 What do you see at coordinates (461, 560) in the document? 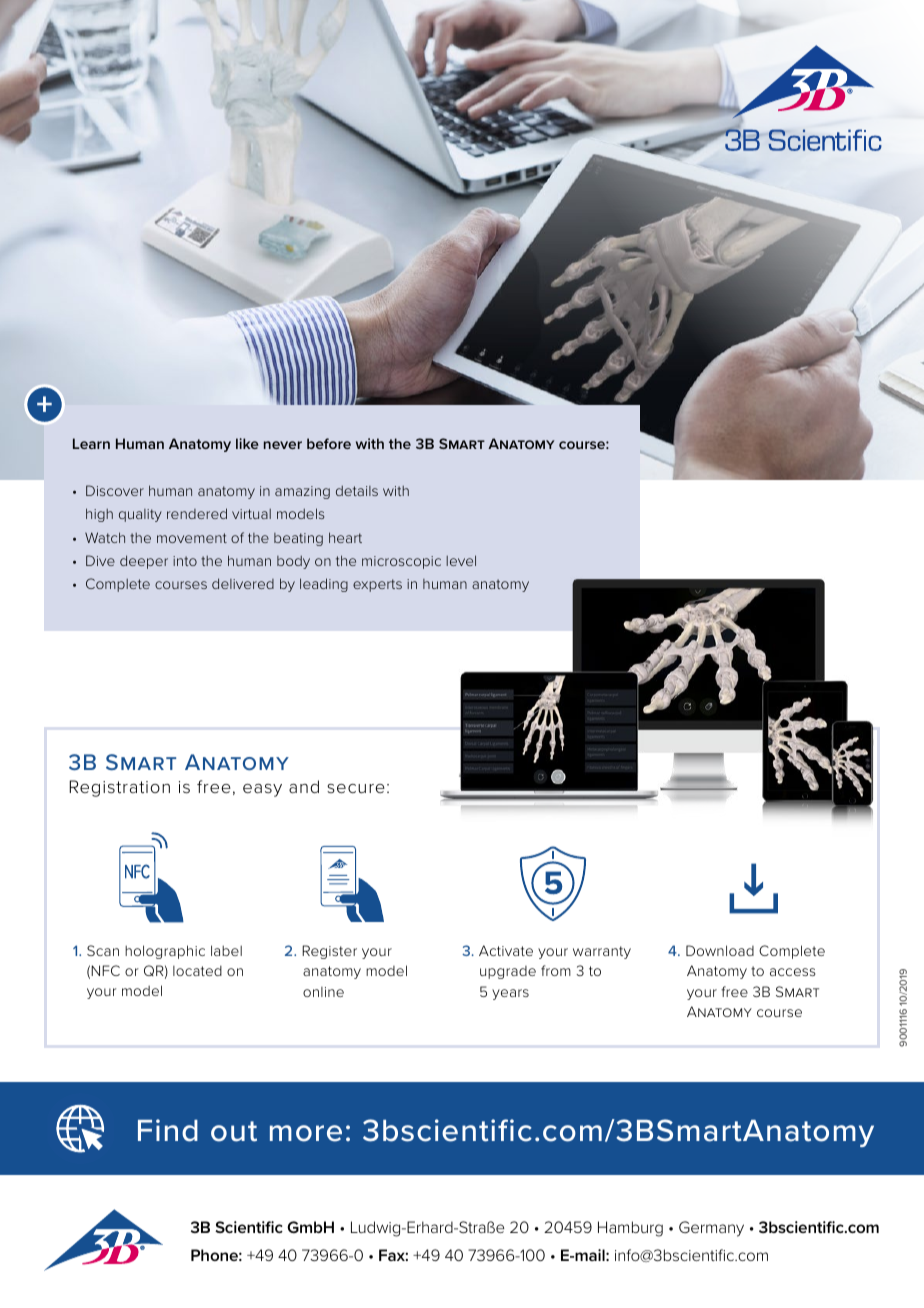
I see `level` at bounding box center [461, 560].
